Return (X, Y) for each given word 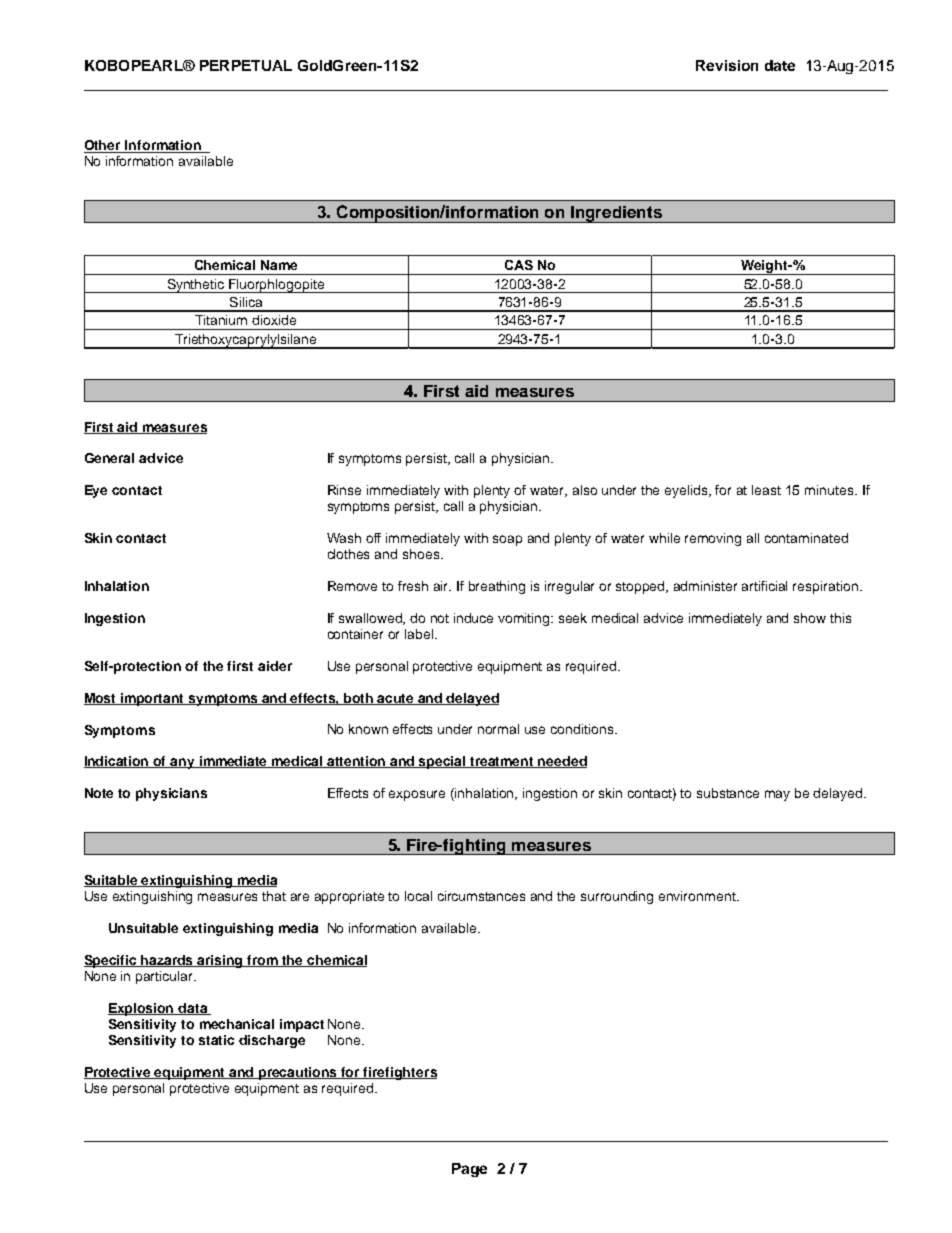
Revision (727, 65)
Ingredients (616, 214)
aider (275, 666)
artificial (764, 586)
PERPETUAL (246, 65)
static (216, 1040)
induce (473, 618)
